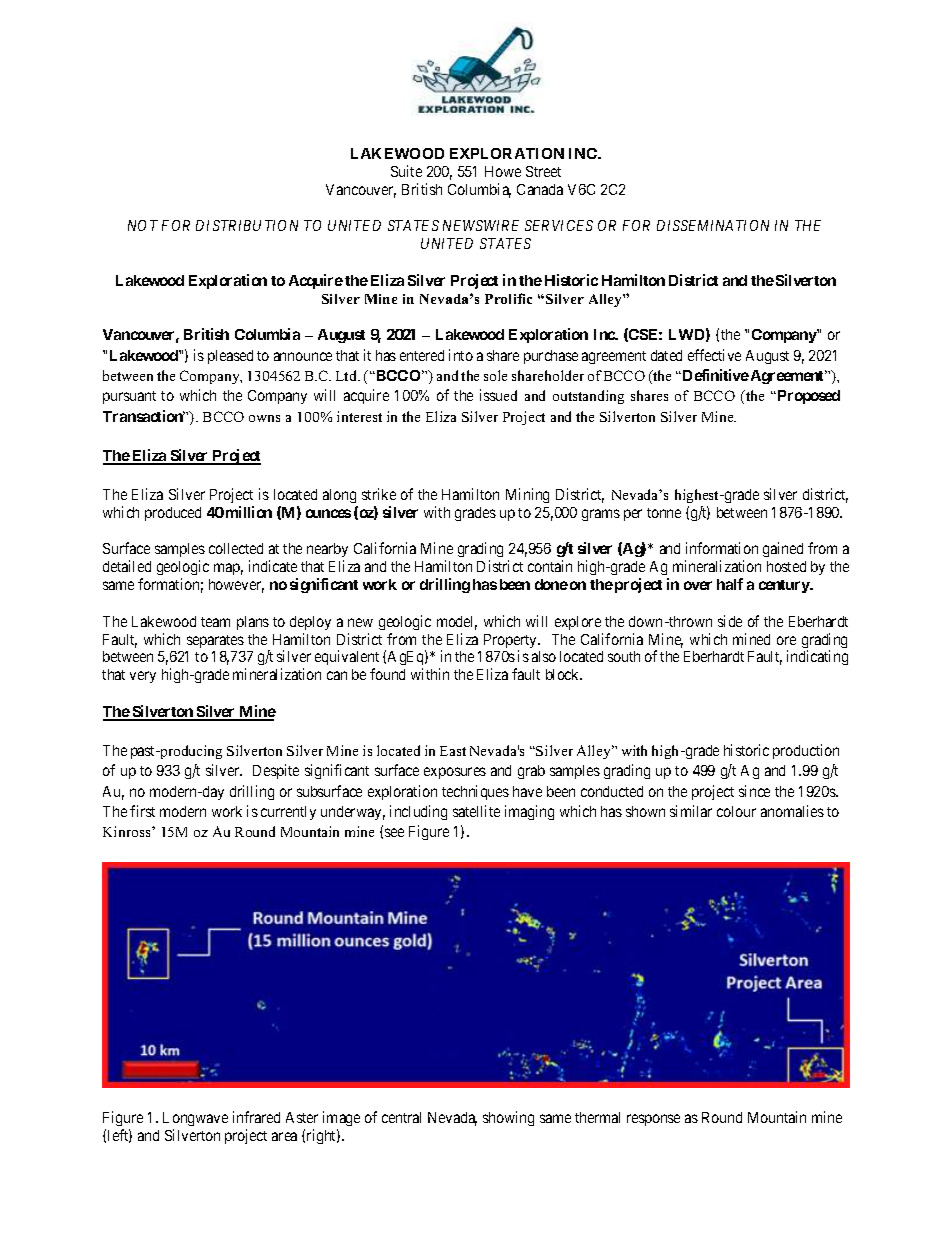  What do you see at coordinates (527, 495) in the document?
I see `Mining` at bounding box center [527, 495].
